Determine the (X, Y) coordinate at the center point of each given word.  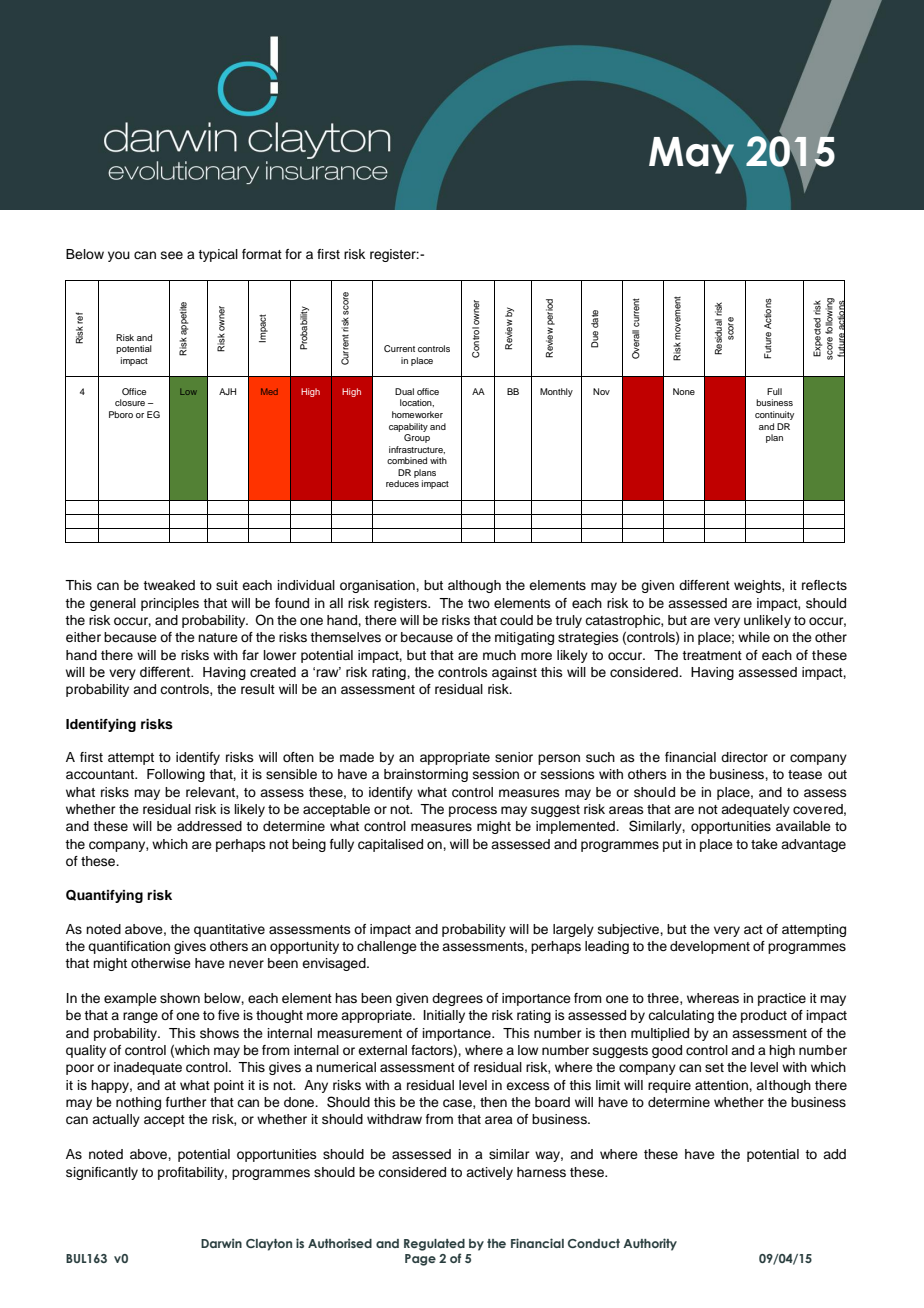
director (744, 757)
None (684, 391)
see (172, 255)
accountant (101, 775)
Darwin (221, 1243)
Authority (650, 1244)
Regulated (434, 1245)
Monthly (556, 392)
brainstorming (426, 775)
